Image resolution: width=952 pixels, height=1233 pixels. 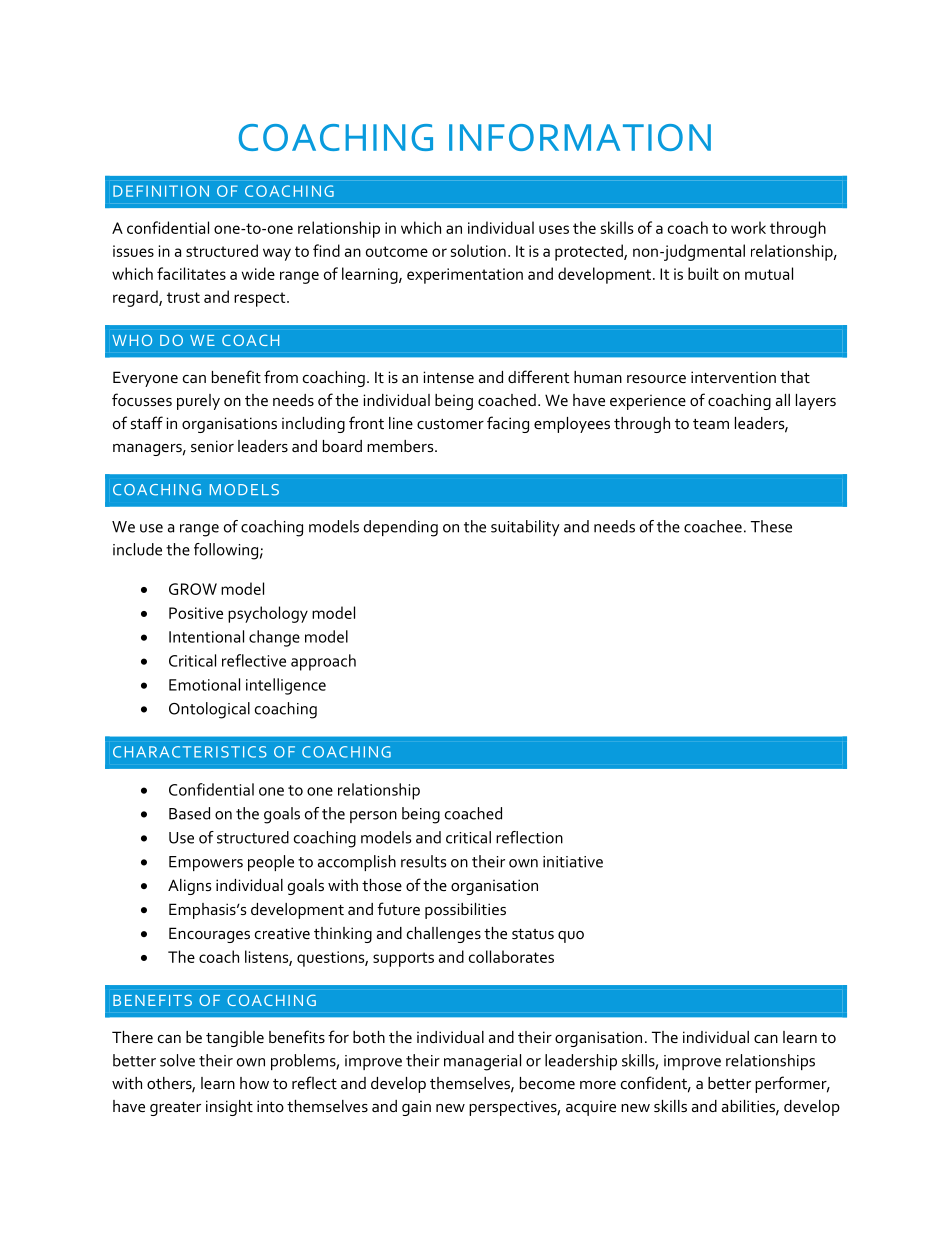 I want to click on work, so click(x=748, y=227).
